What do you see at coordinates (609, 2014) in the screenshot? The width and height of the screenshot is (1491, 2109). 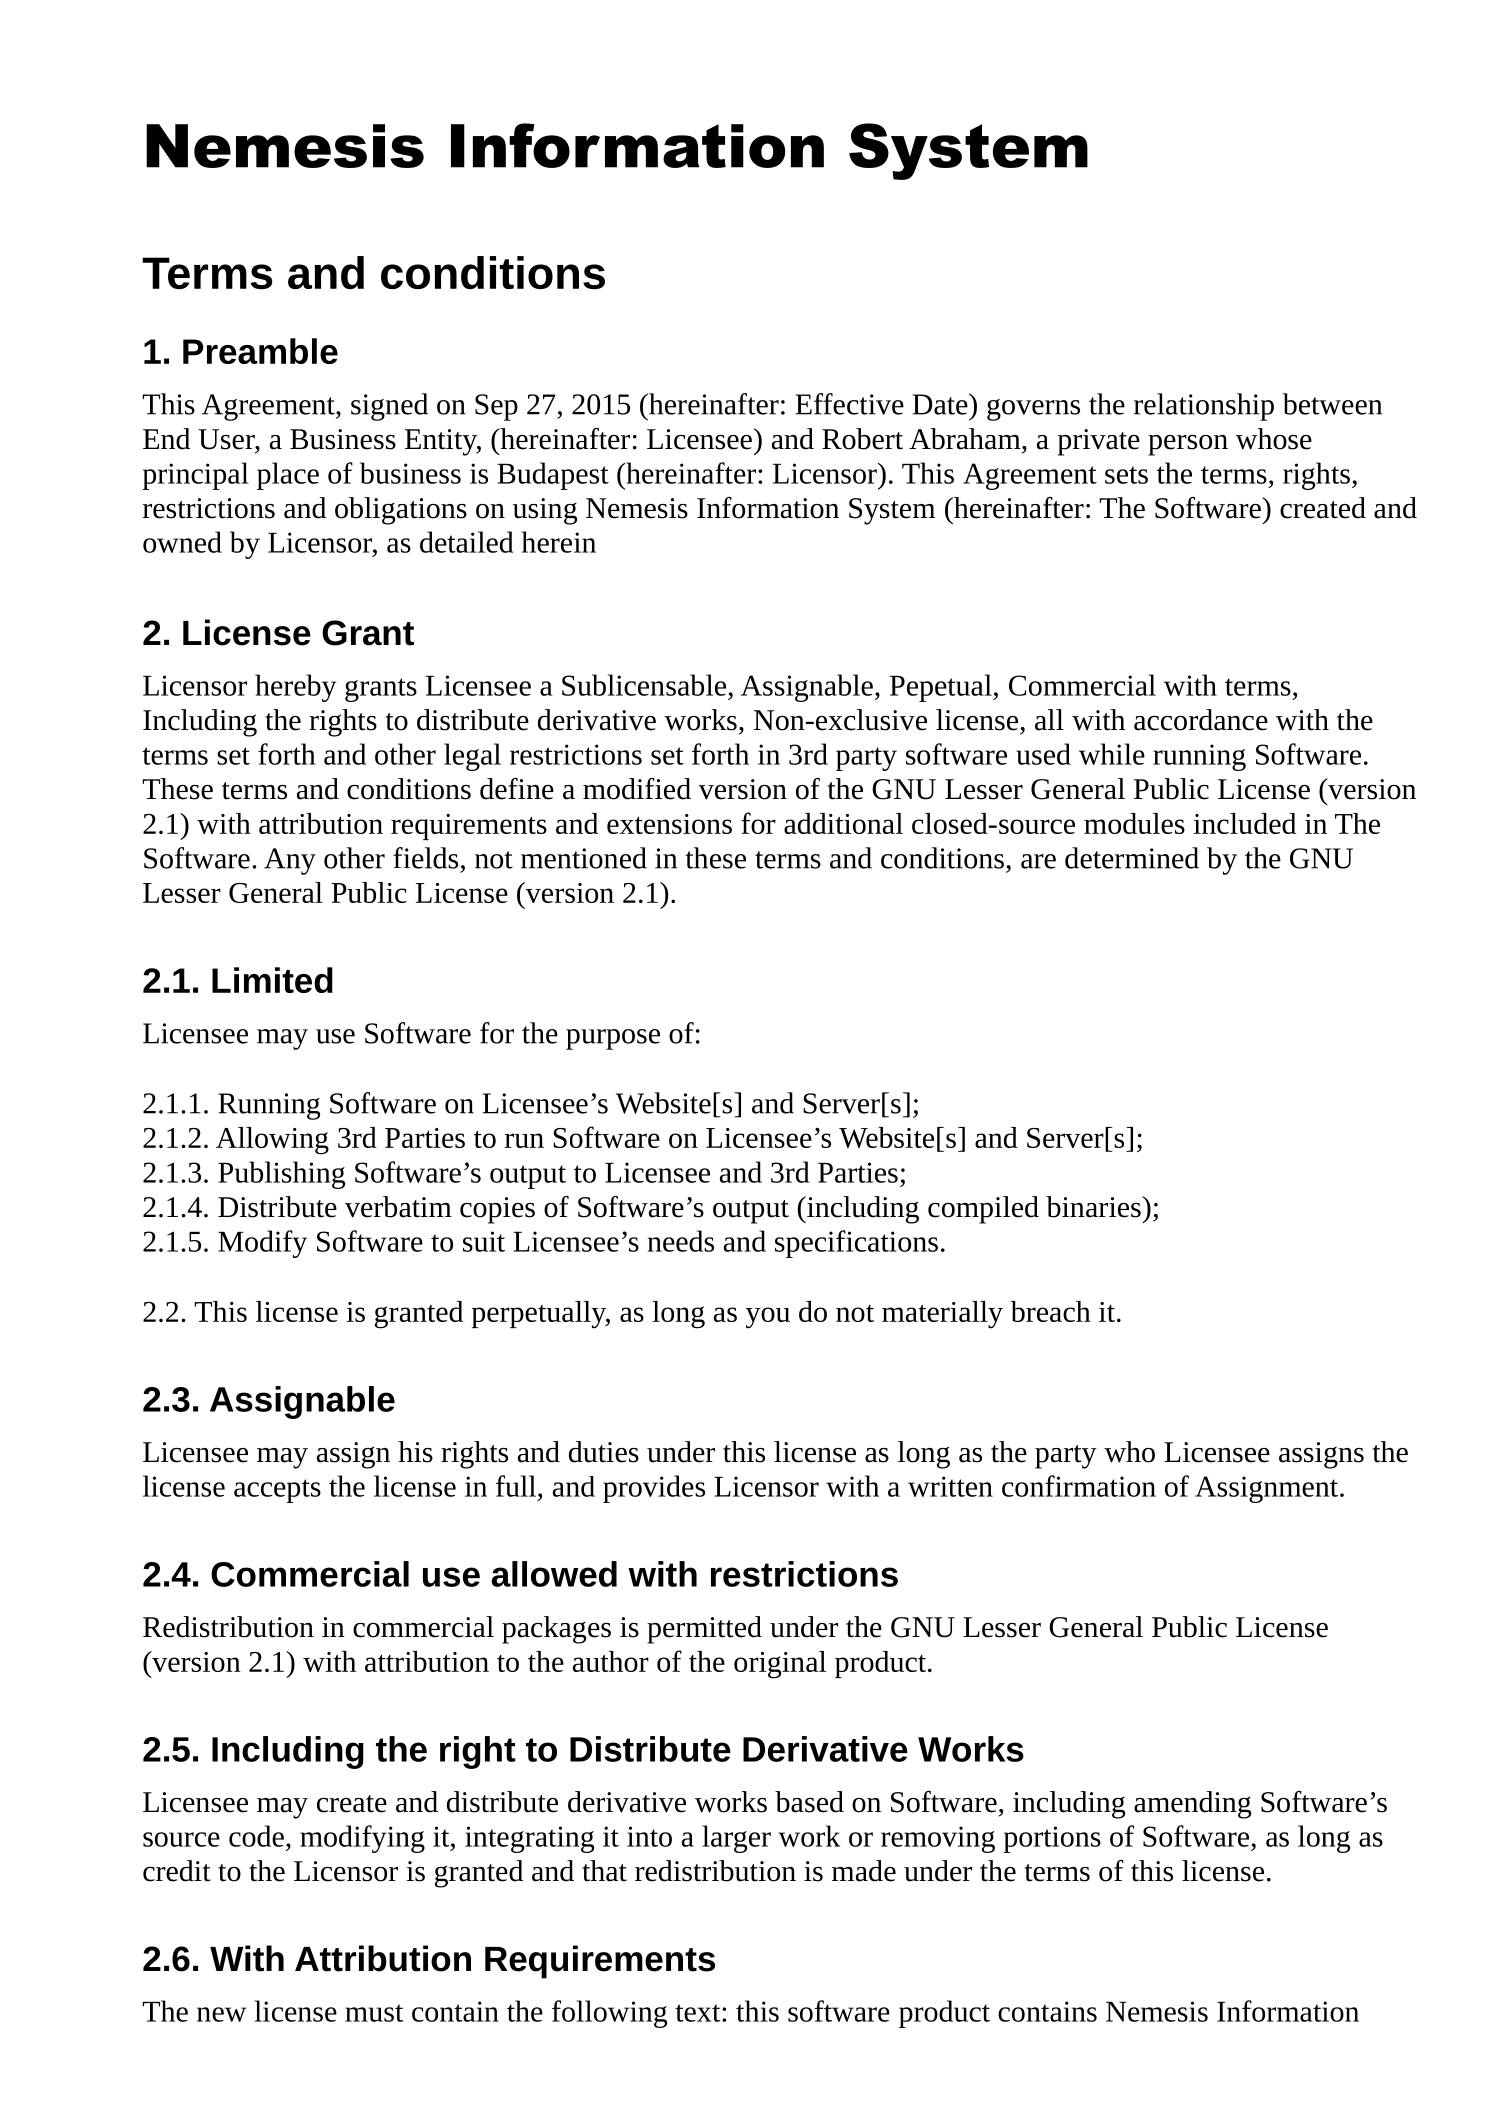 I see `following` at bounding box center [609, 2014].
